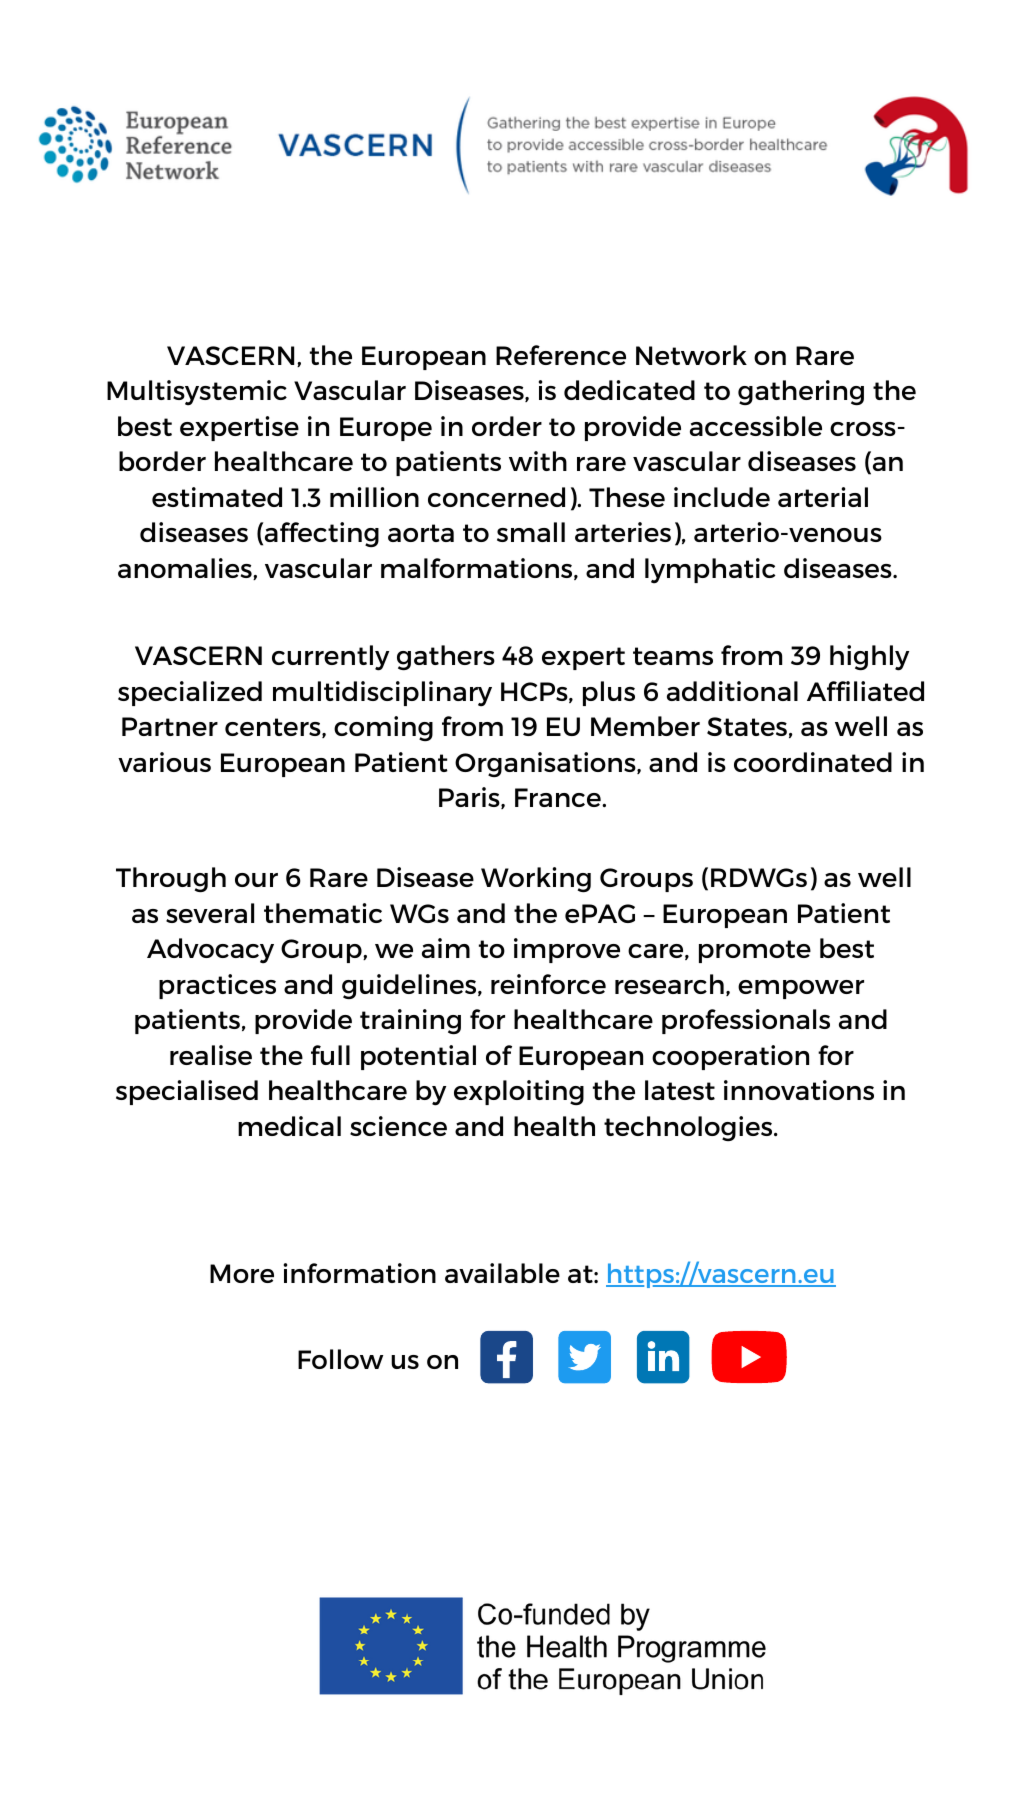 The width and height of the image is (1022, 1817). What do you see at coordinates (755, 951) in the image?
I see `promote` at bounding box center [755, 951].
